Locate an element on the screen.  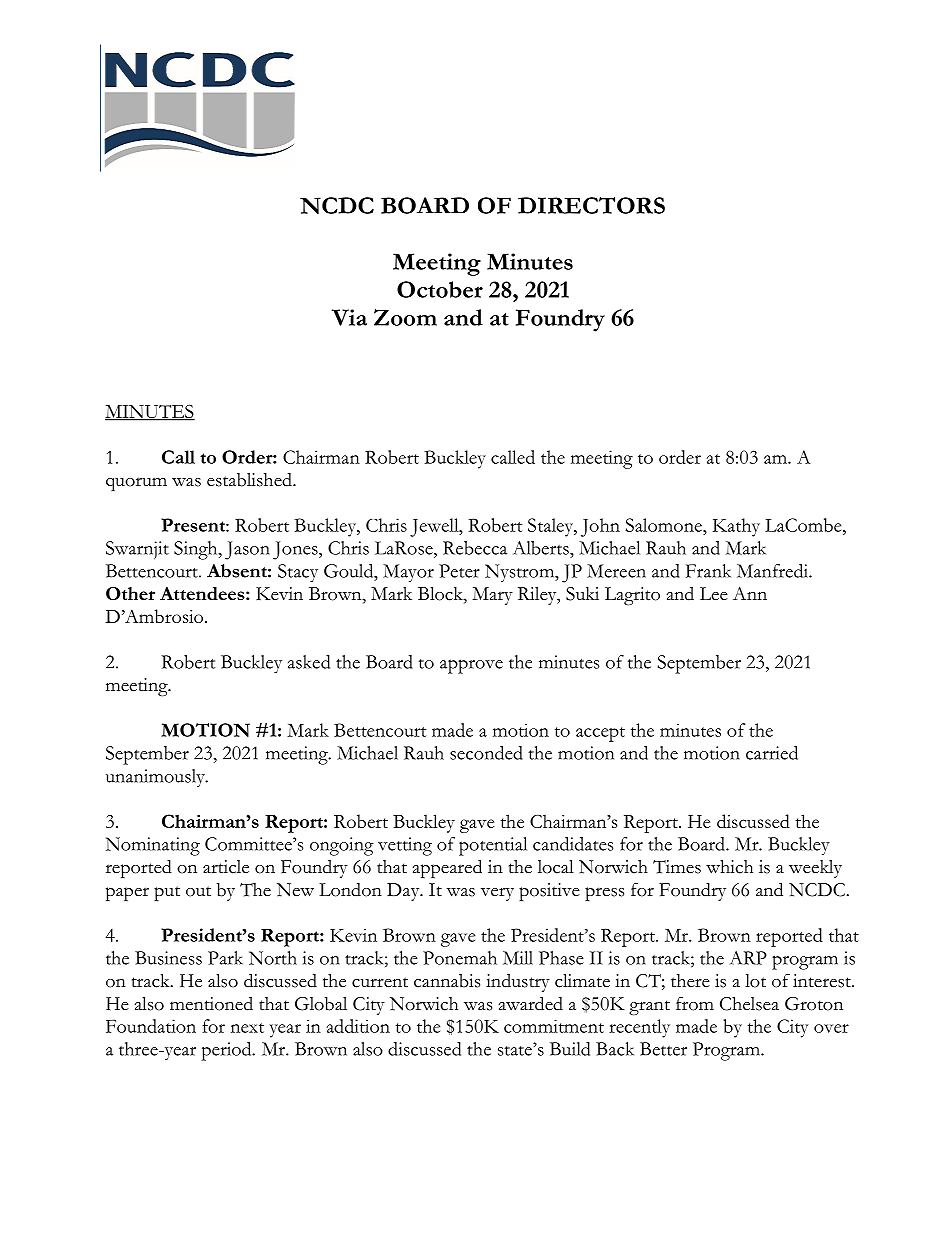
carried is located at coordinates (772, 753).
